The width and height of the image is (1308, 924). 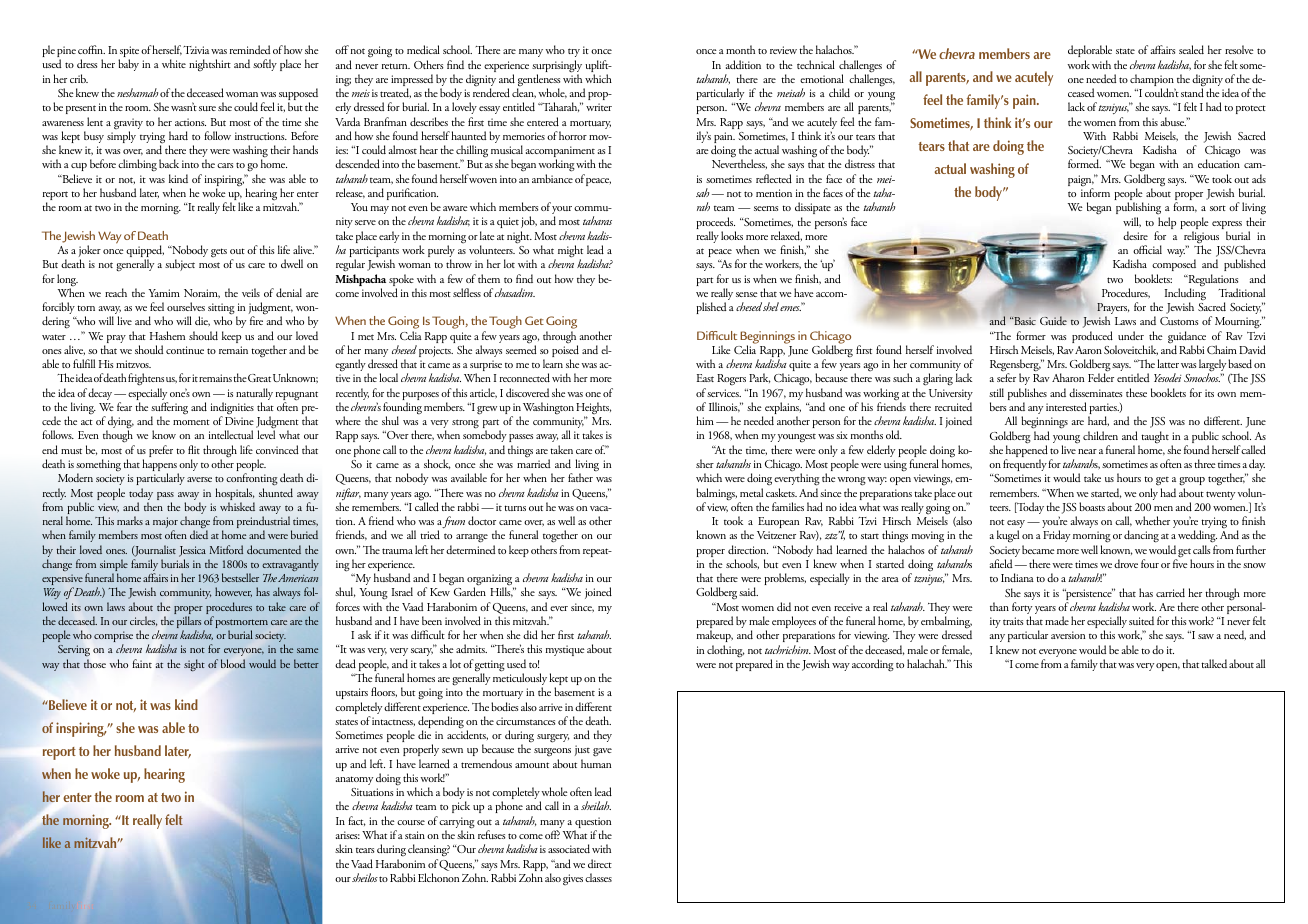 What do you see at coordinates (160, 466) in the image?
I see `happens` at bounding box center [160, 466].
